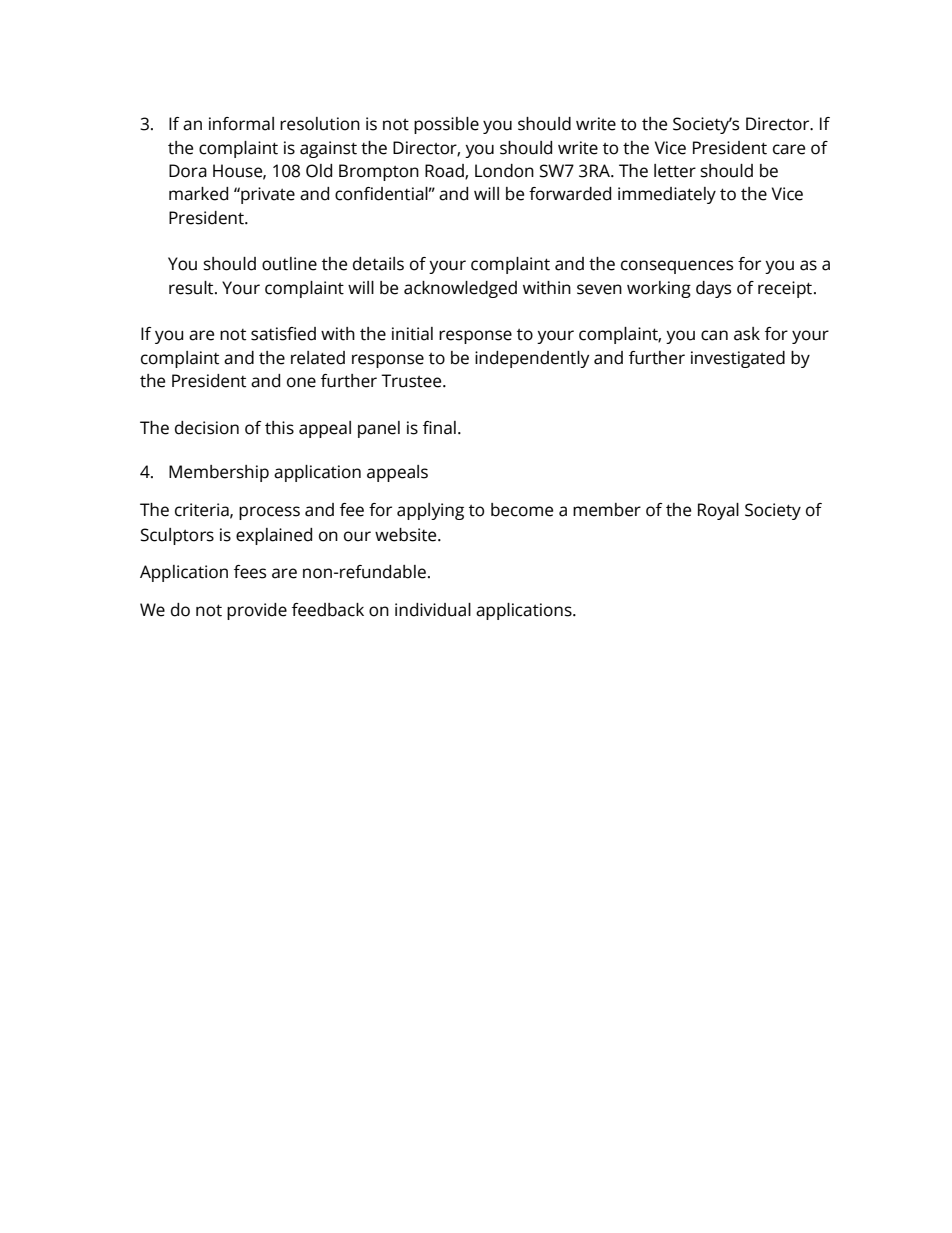  I want to click on individual, so click(433, 610).
